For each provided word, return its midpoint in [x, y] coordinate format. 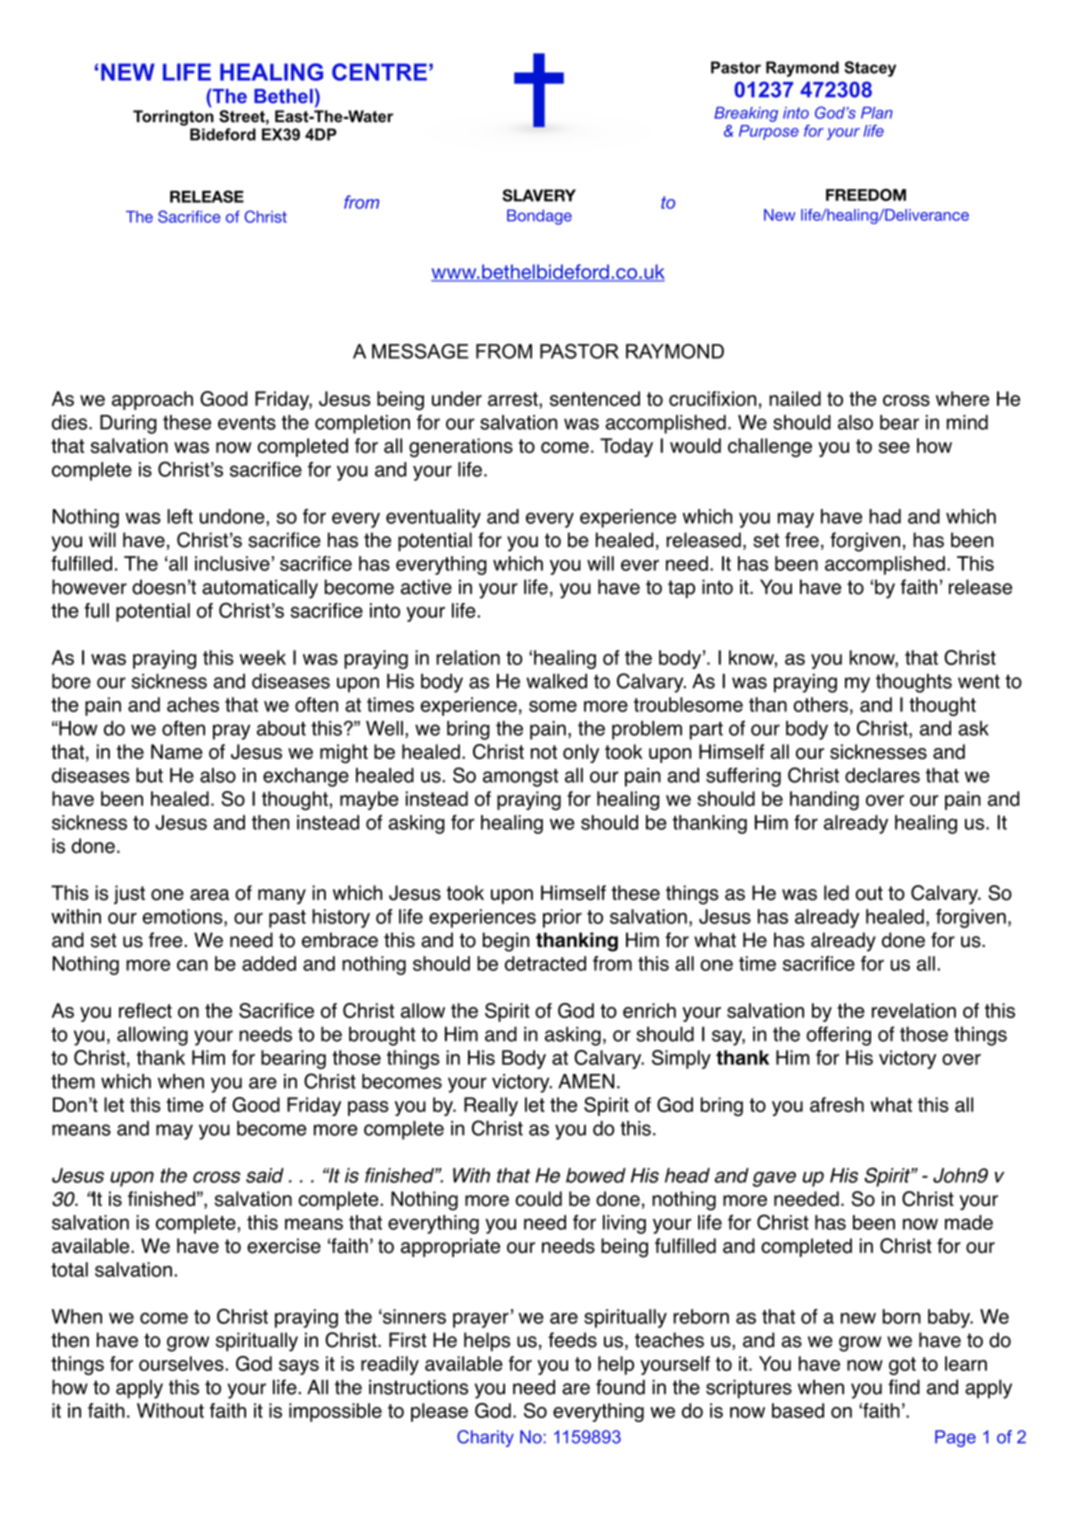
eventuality [433, 518]
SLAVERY [539, 195]
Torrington [173, 118]
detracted [545, 963]
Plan [877, 113]
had [885, 516]
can [192, 965]
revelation [914, 1010]
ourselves [182, 1363]
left [180, 516]
